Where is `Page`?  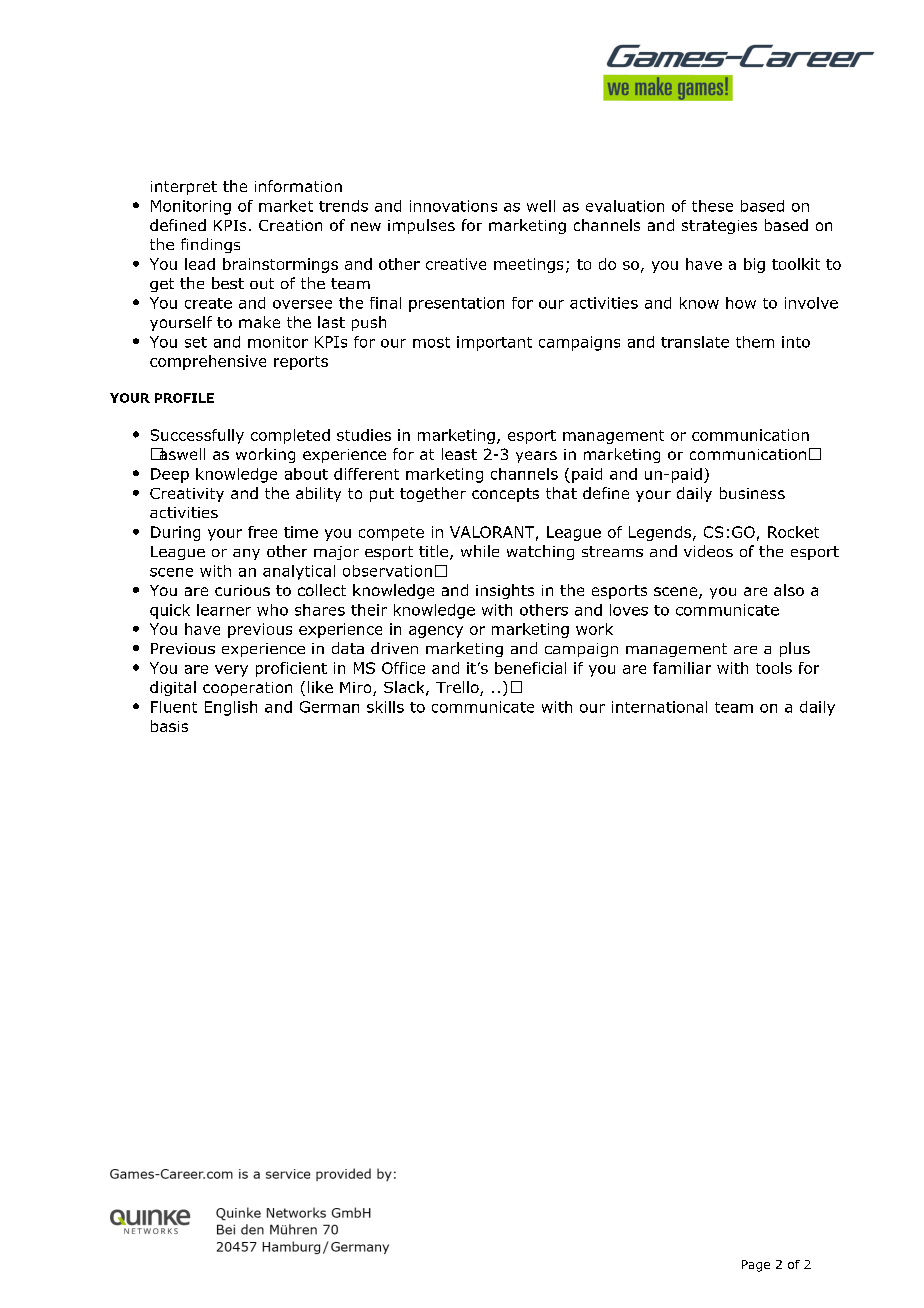 Page is located at coordinates (756, 1266).
